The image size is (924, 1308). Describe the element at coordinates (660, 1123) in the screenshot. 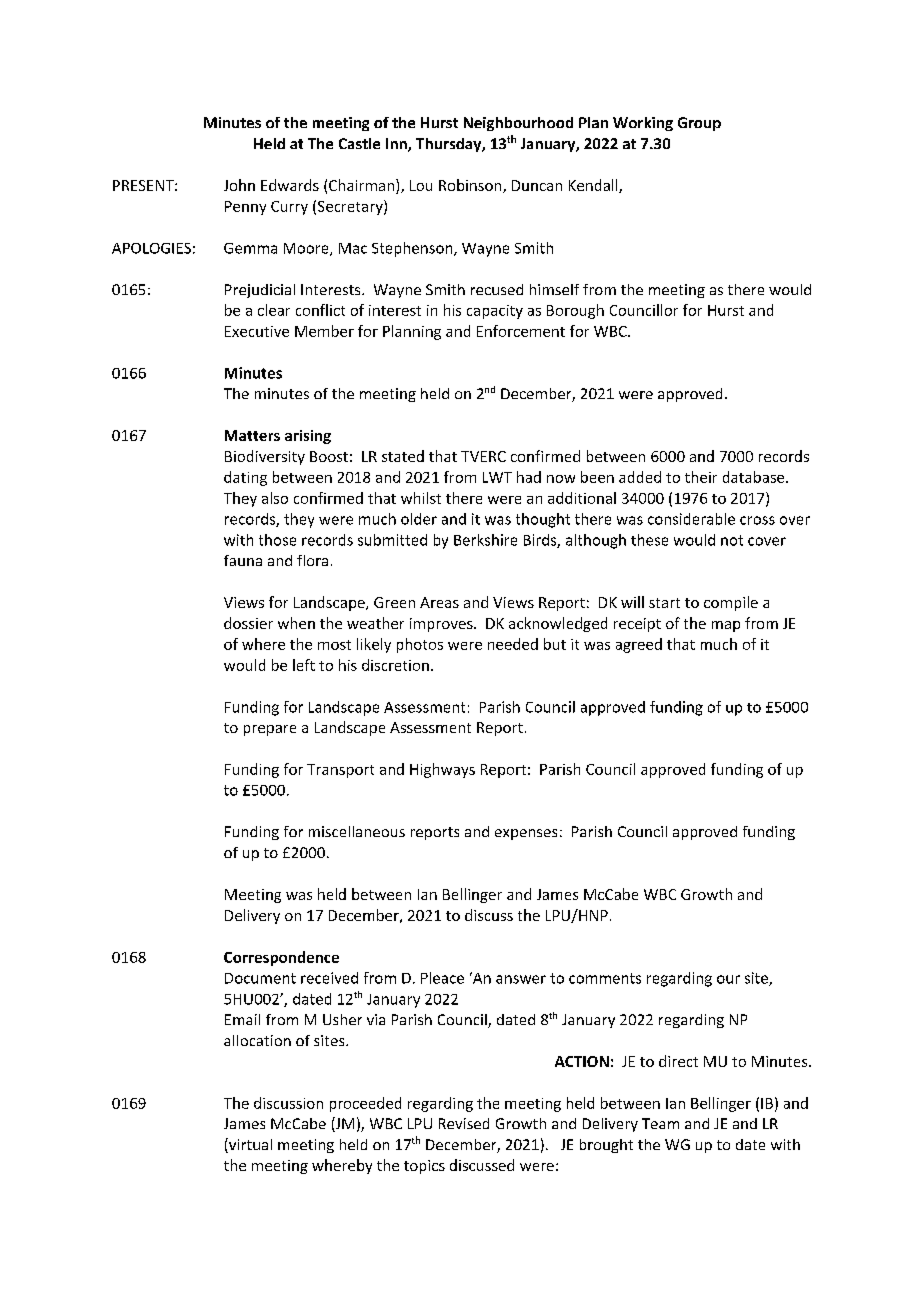

I see `Team` at that location.
